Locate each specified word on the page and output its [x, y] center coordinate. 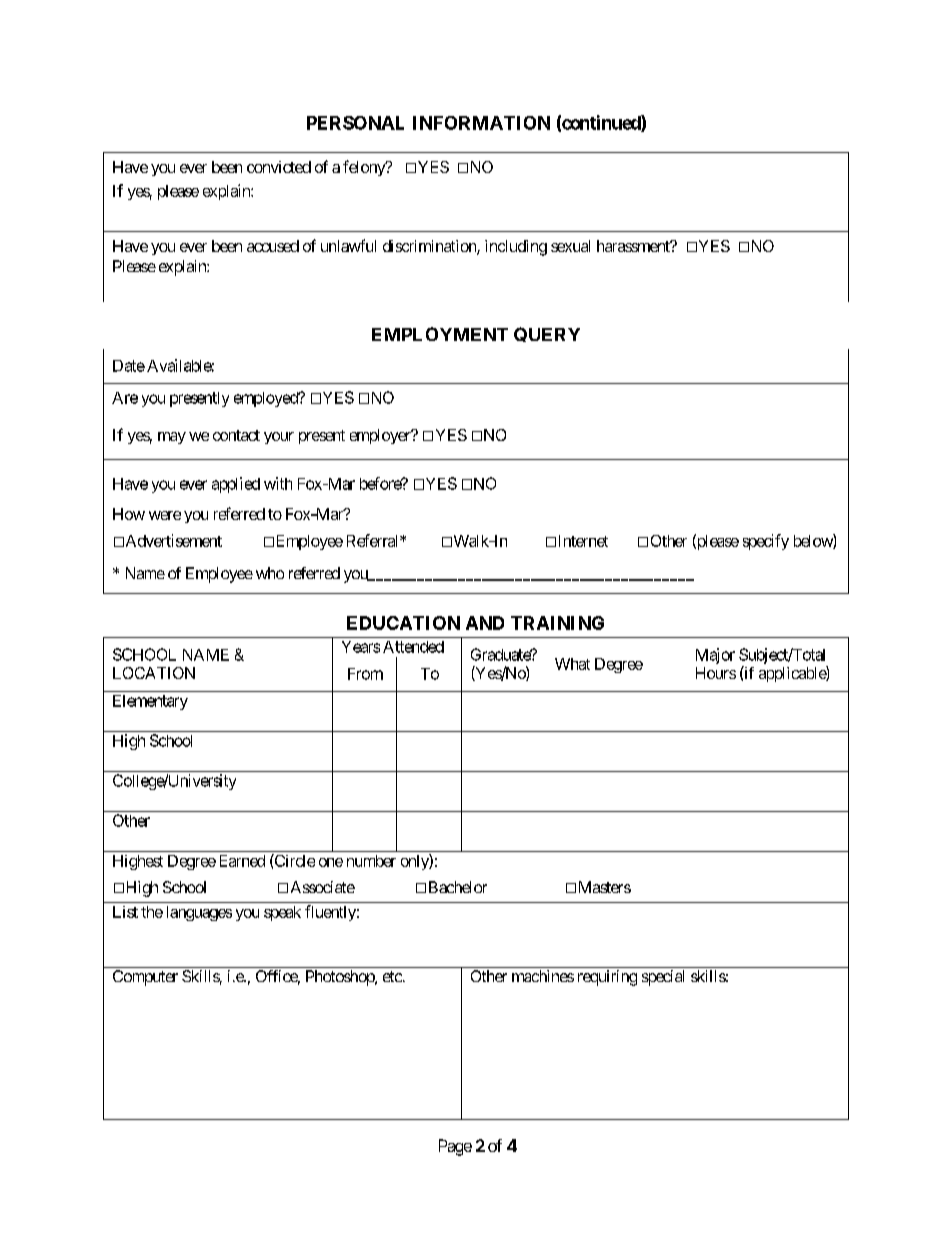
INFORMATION [481, 123]
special [663, 978]
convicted [279, 167]
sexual [570, 246]
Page [455, 1147]
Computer [145, 978]
